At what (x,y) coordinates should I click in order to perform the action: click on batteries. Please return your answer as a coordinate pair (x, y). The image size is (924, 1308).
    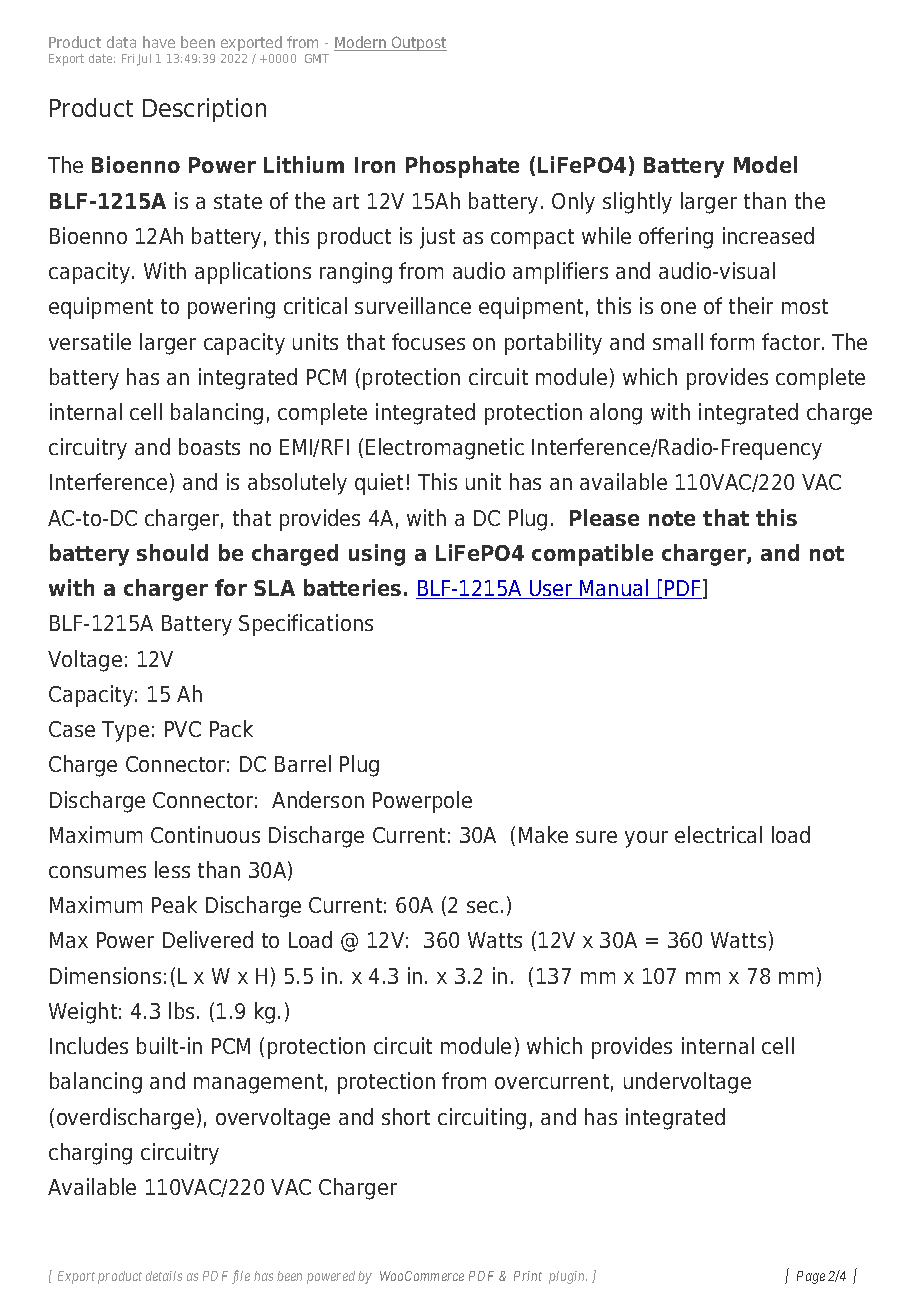
    Looking at the image, I should click on (352, 587).
